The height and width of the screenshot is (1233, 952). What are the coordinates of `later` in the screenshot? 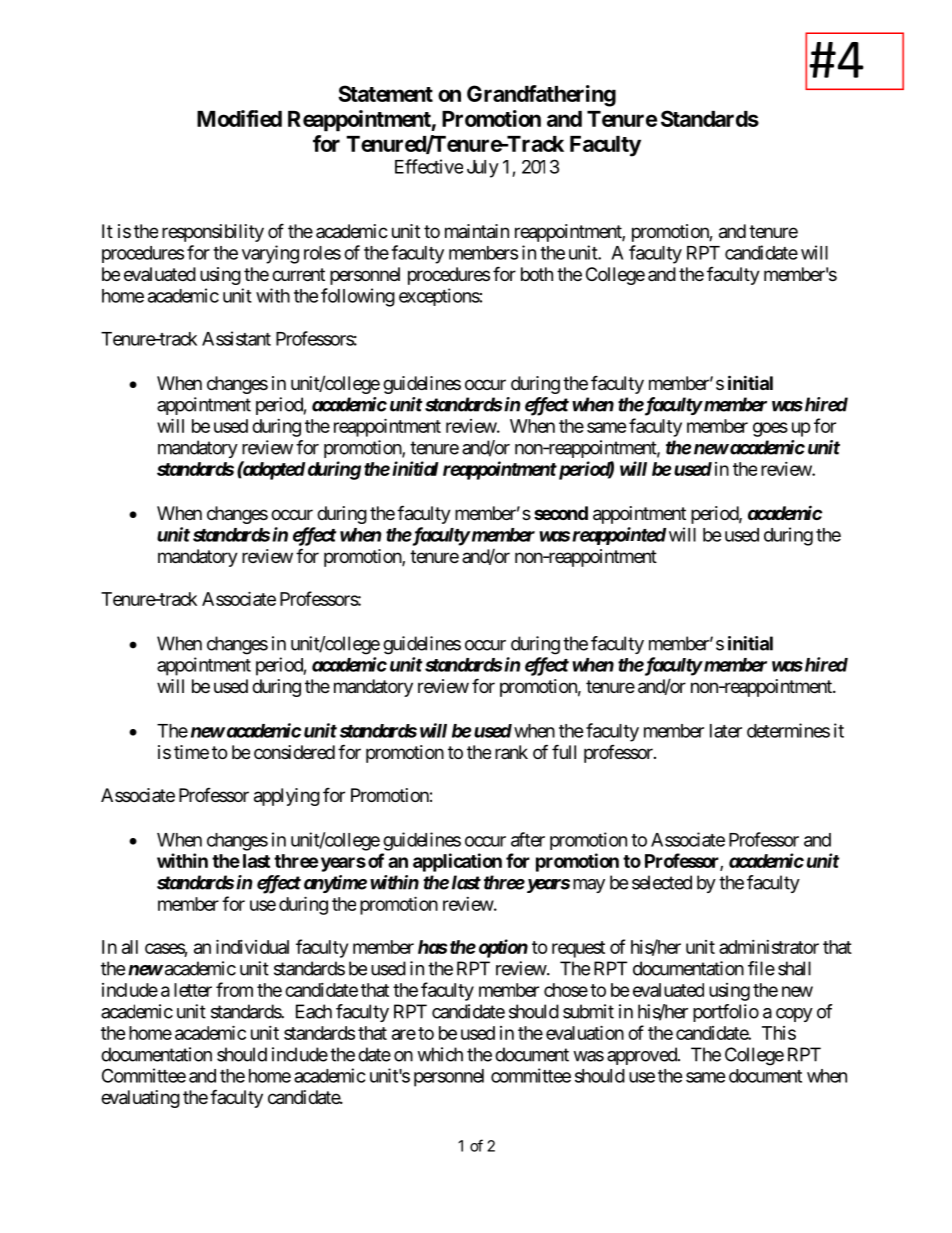 It's located at (726, 731).
